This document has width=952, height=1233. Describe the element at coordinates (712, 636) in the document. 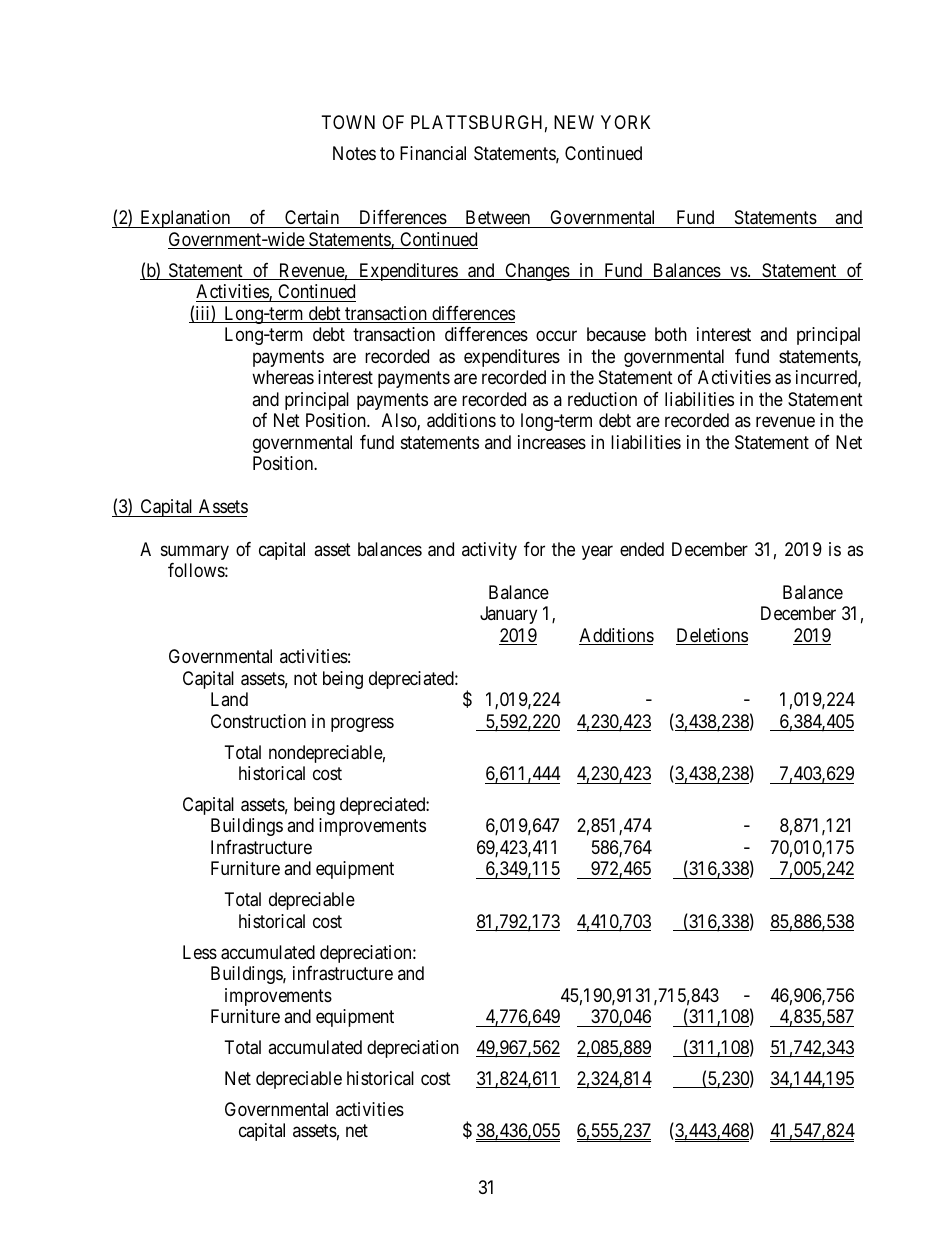

I see `Deletions` at that location.
